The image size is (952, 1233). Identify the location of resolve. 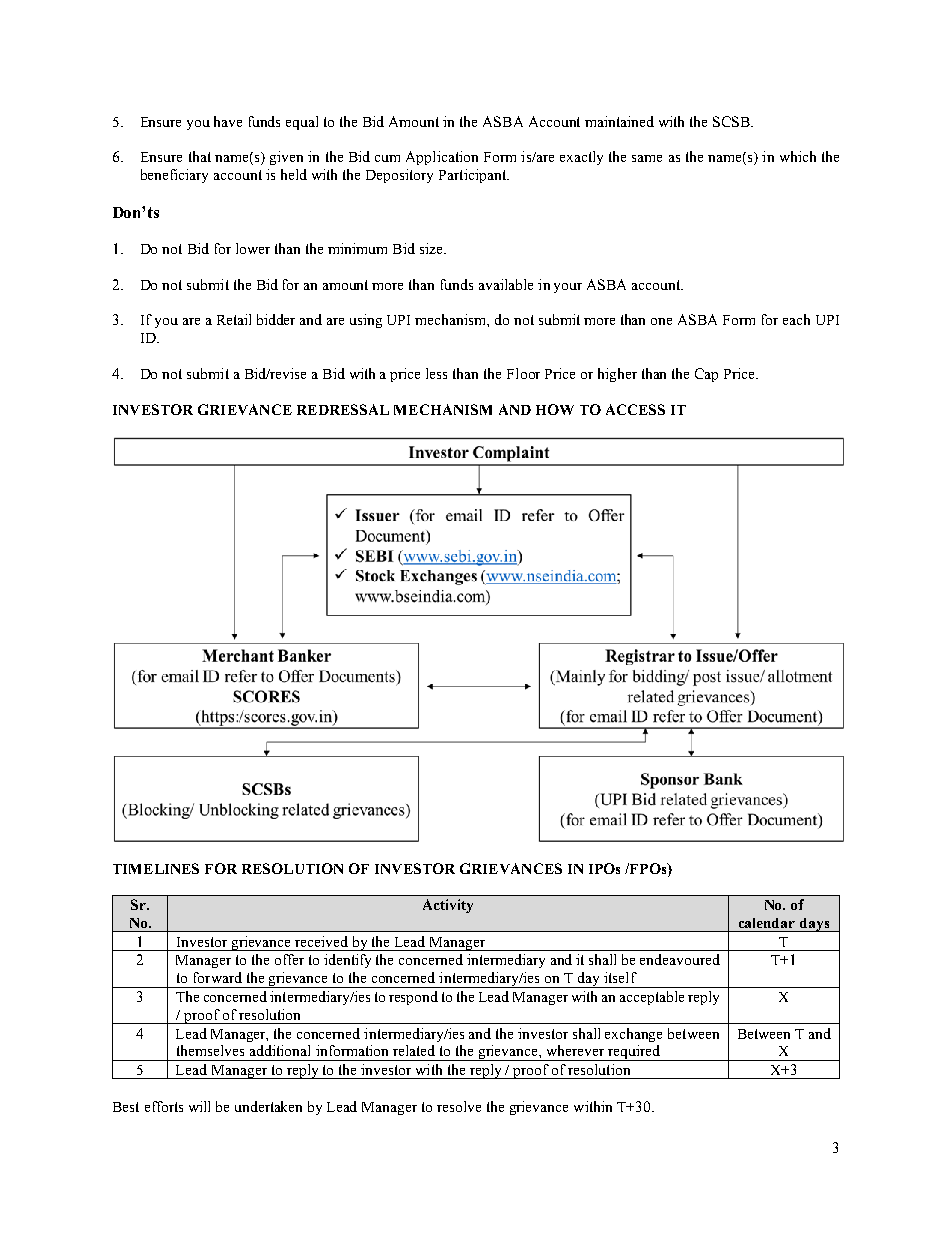
(459, 1106).
